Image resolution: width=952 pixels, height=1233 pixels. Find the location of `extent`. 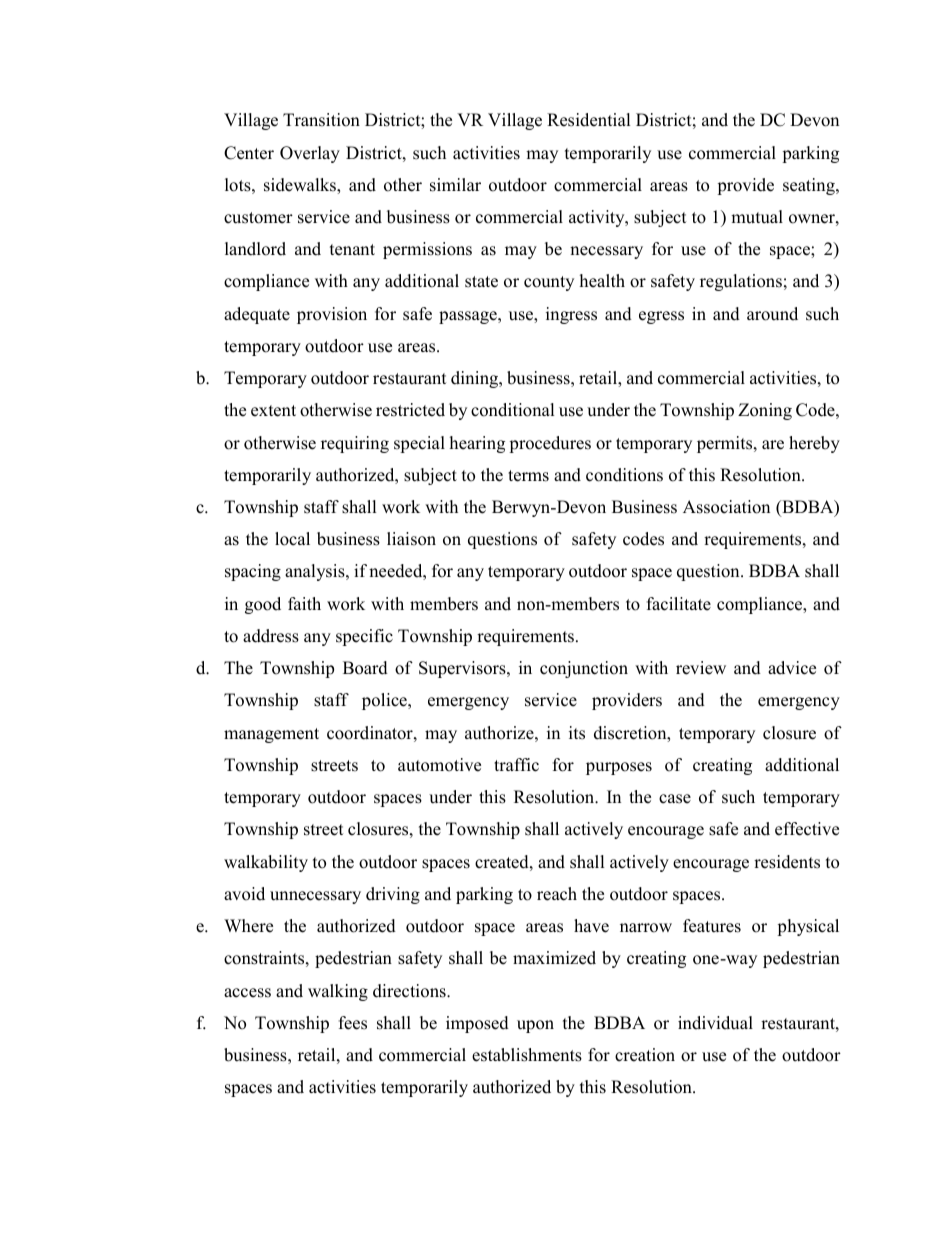

extent is located at coordinates (273, 411).
